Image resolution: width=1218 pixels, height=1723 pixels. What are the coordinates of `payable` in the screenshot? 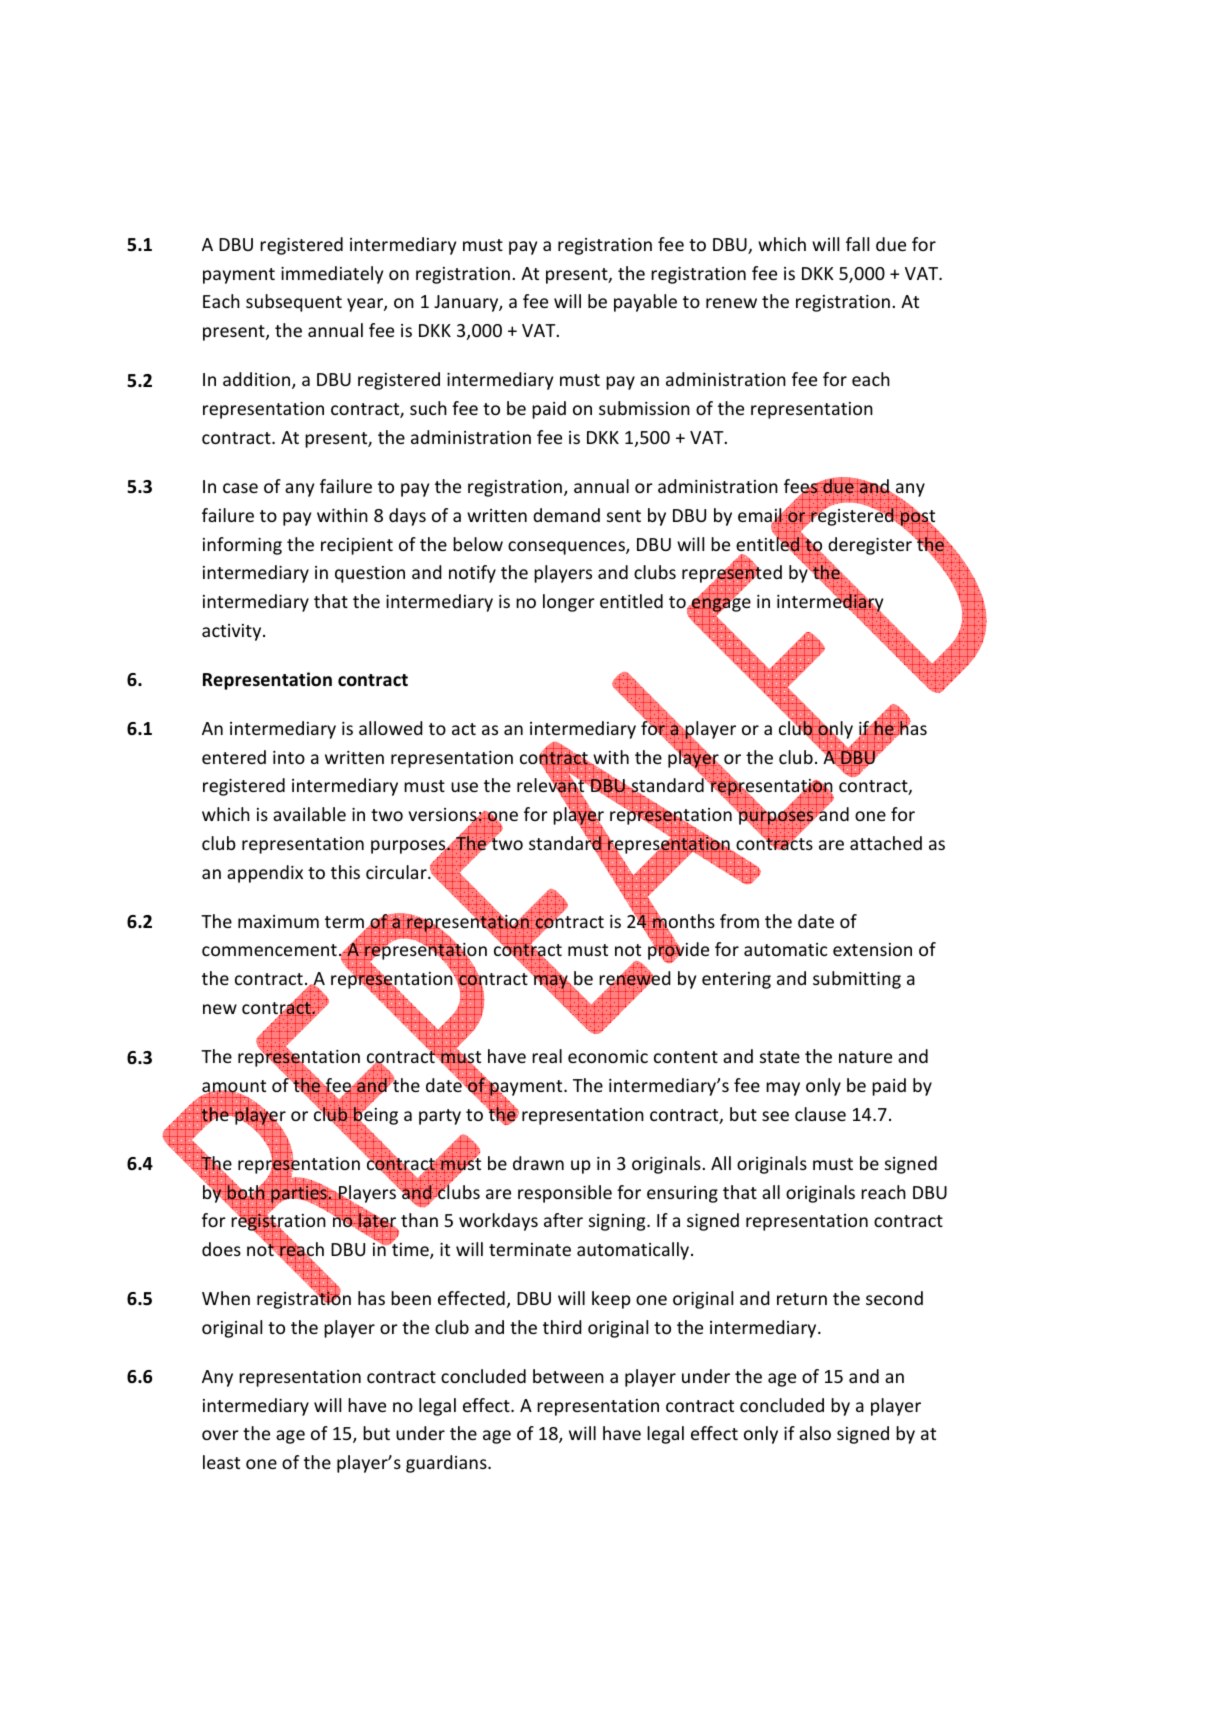 It's located at (645, 303).
